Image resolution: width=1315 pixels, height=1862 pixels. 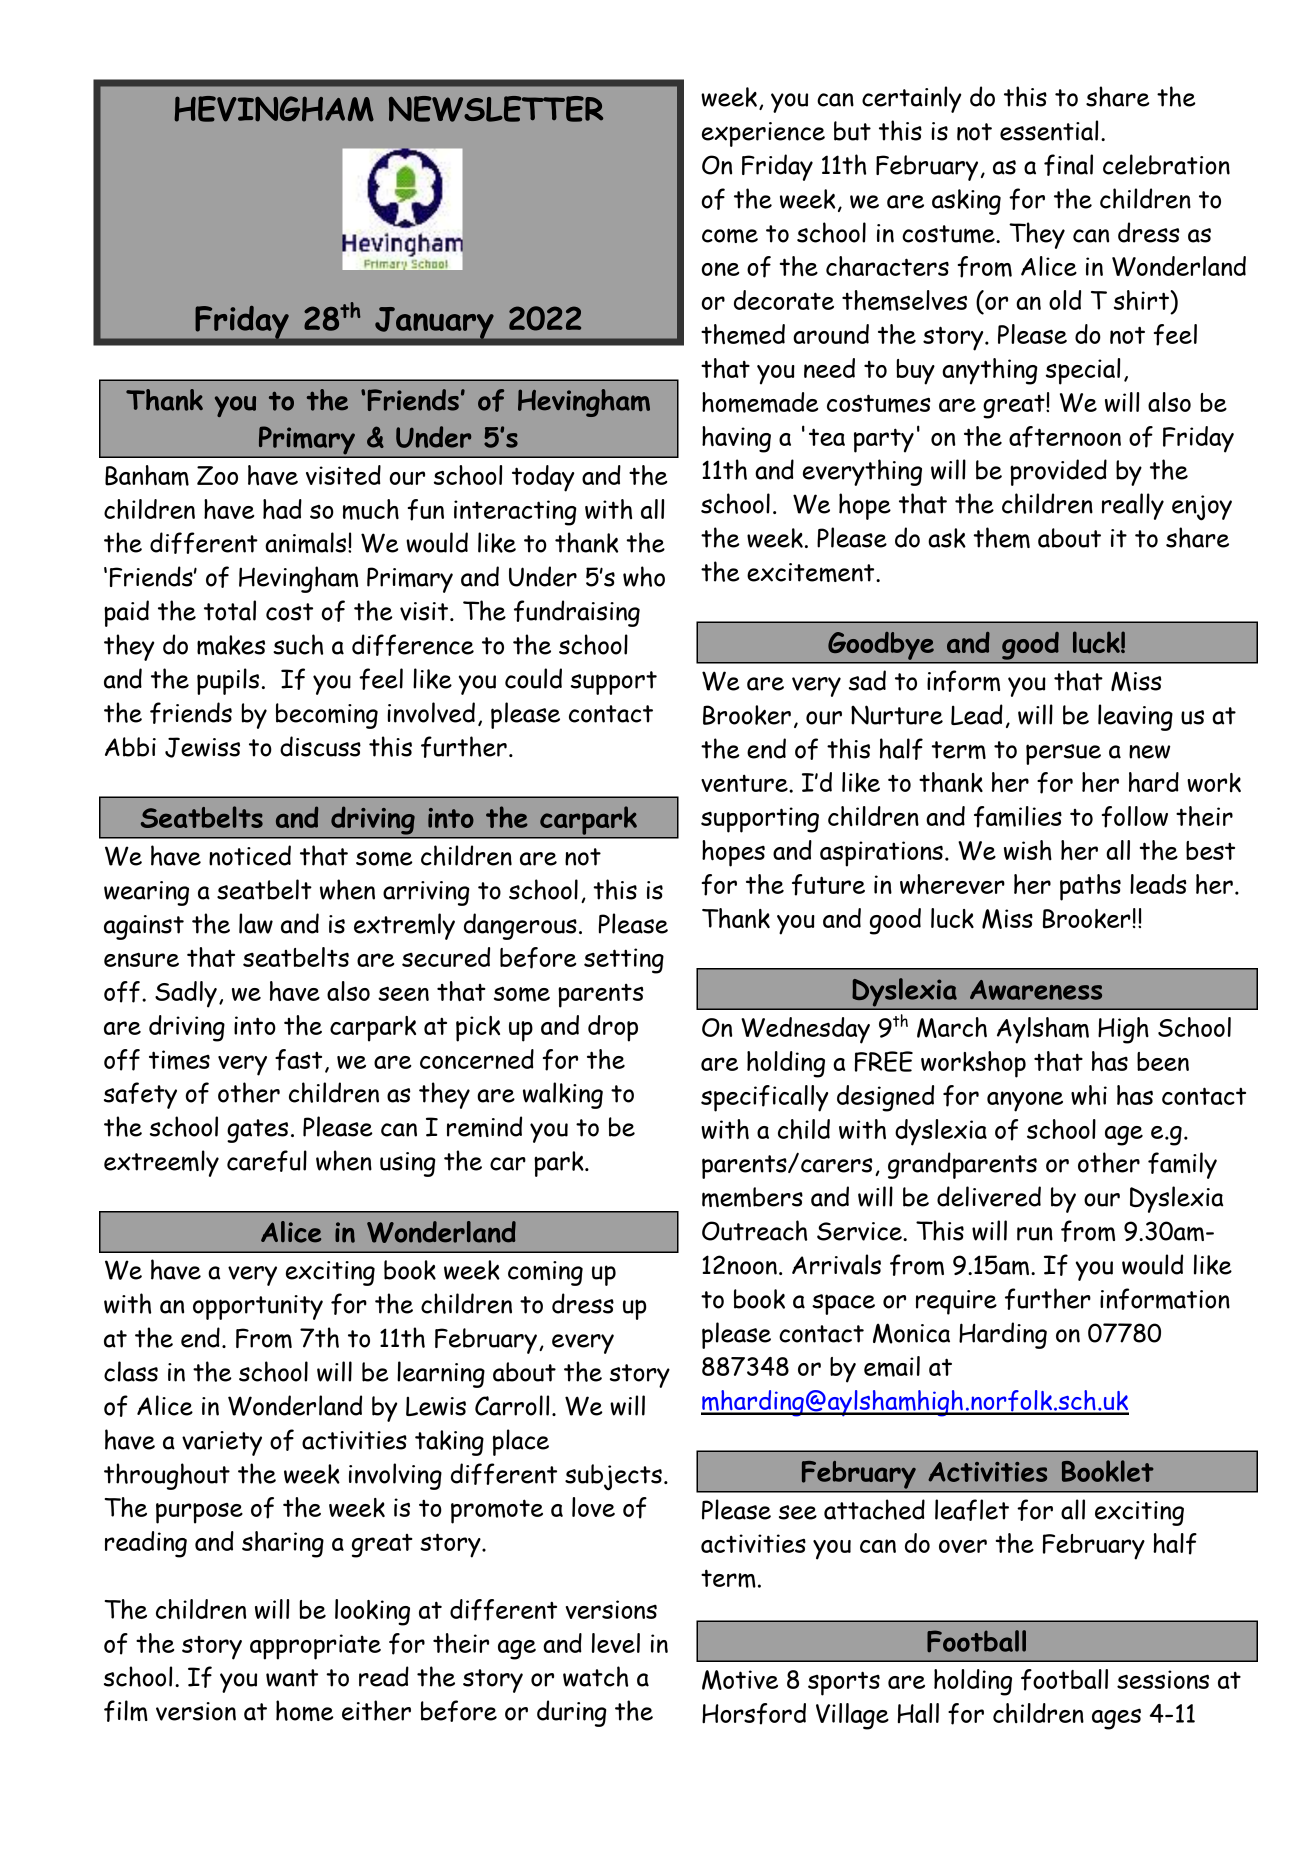 What do you see at coordinates (624, 961) in the screenshot?
I see `setting` at bounding box center [624, 961].
